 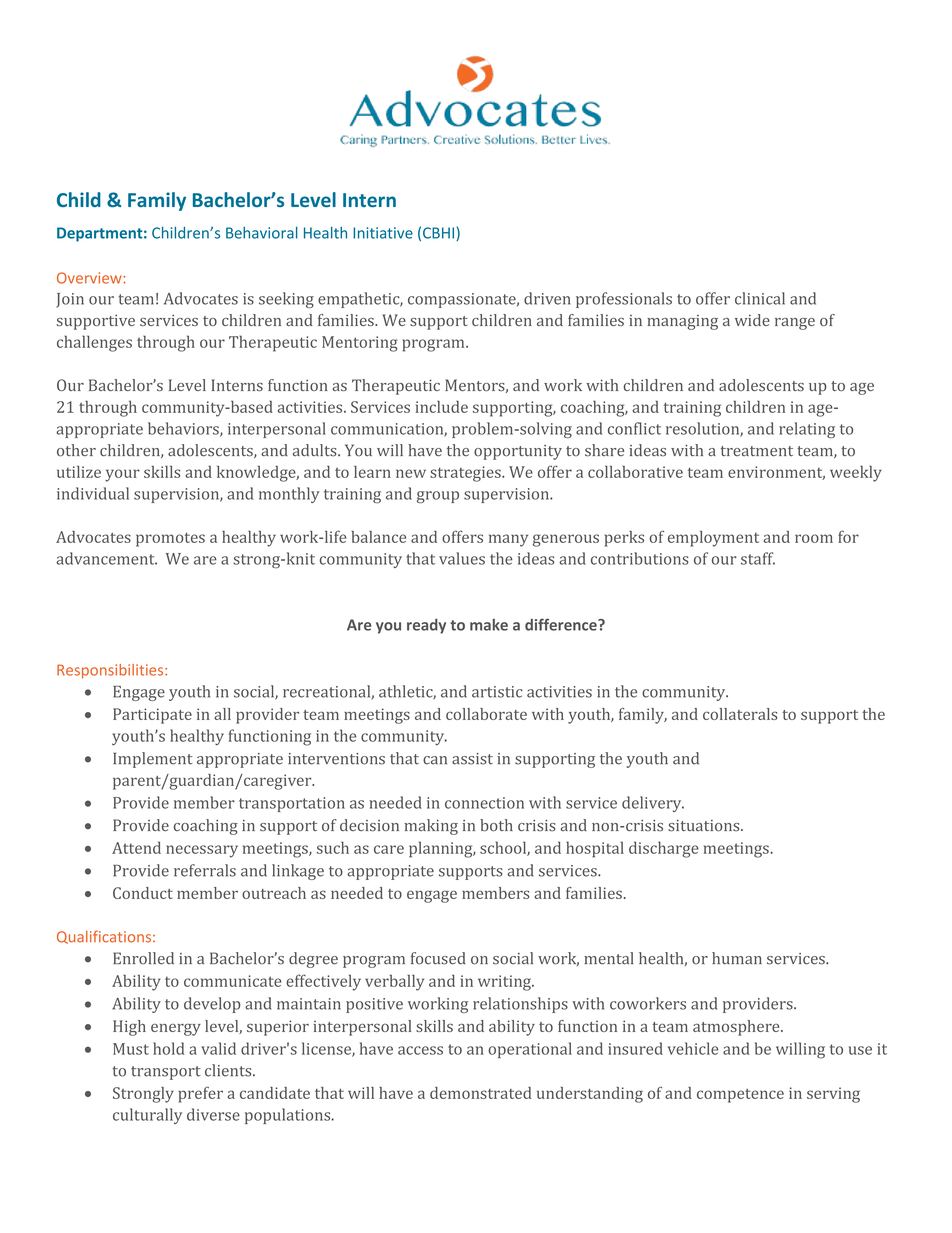 What do you see at coordinates (740, 714) in the screenshot?
I see `collaterals` at bounding box center [740, 714].
